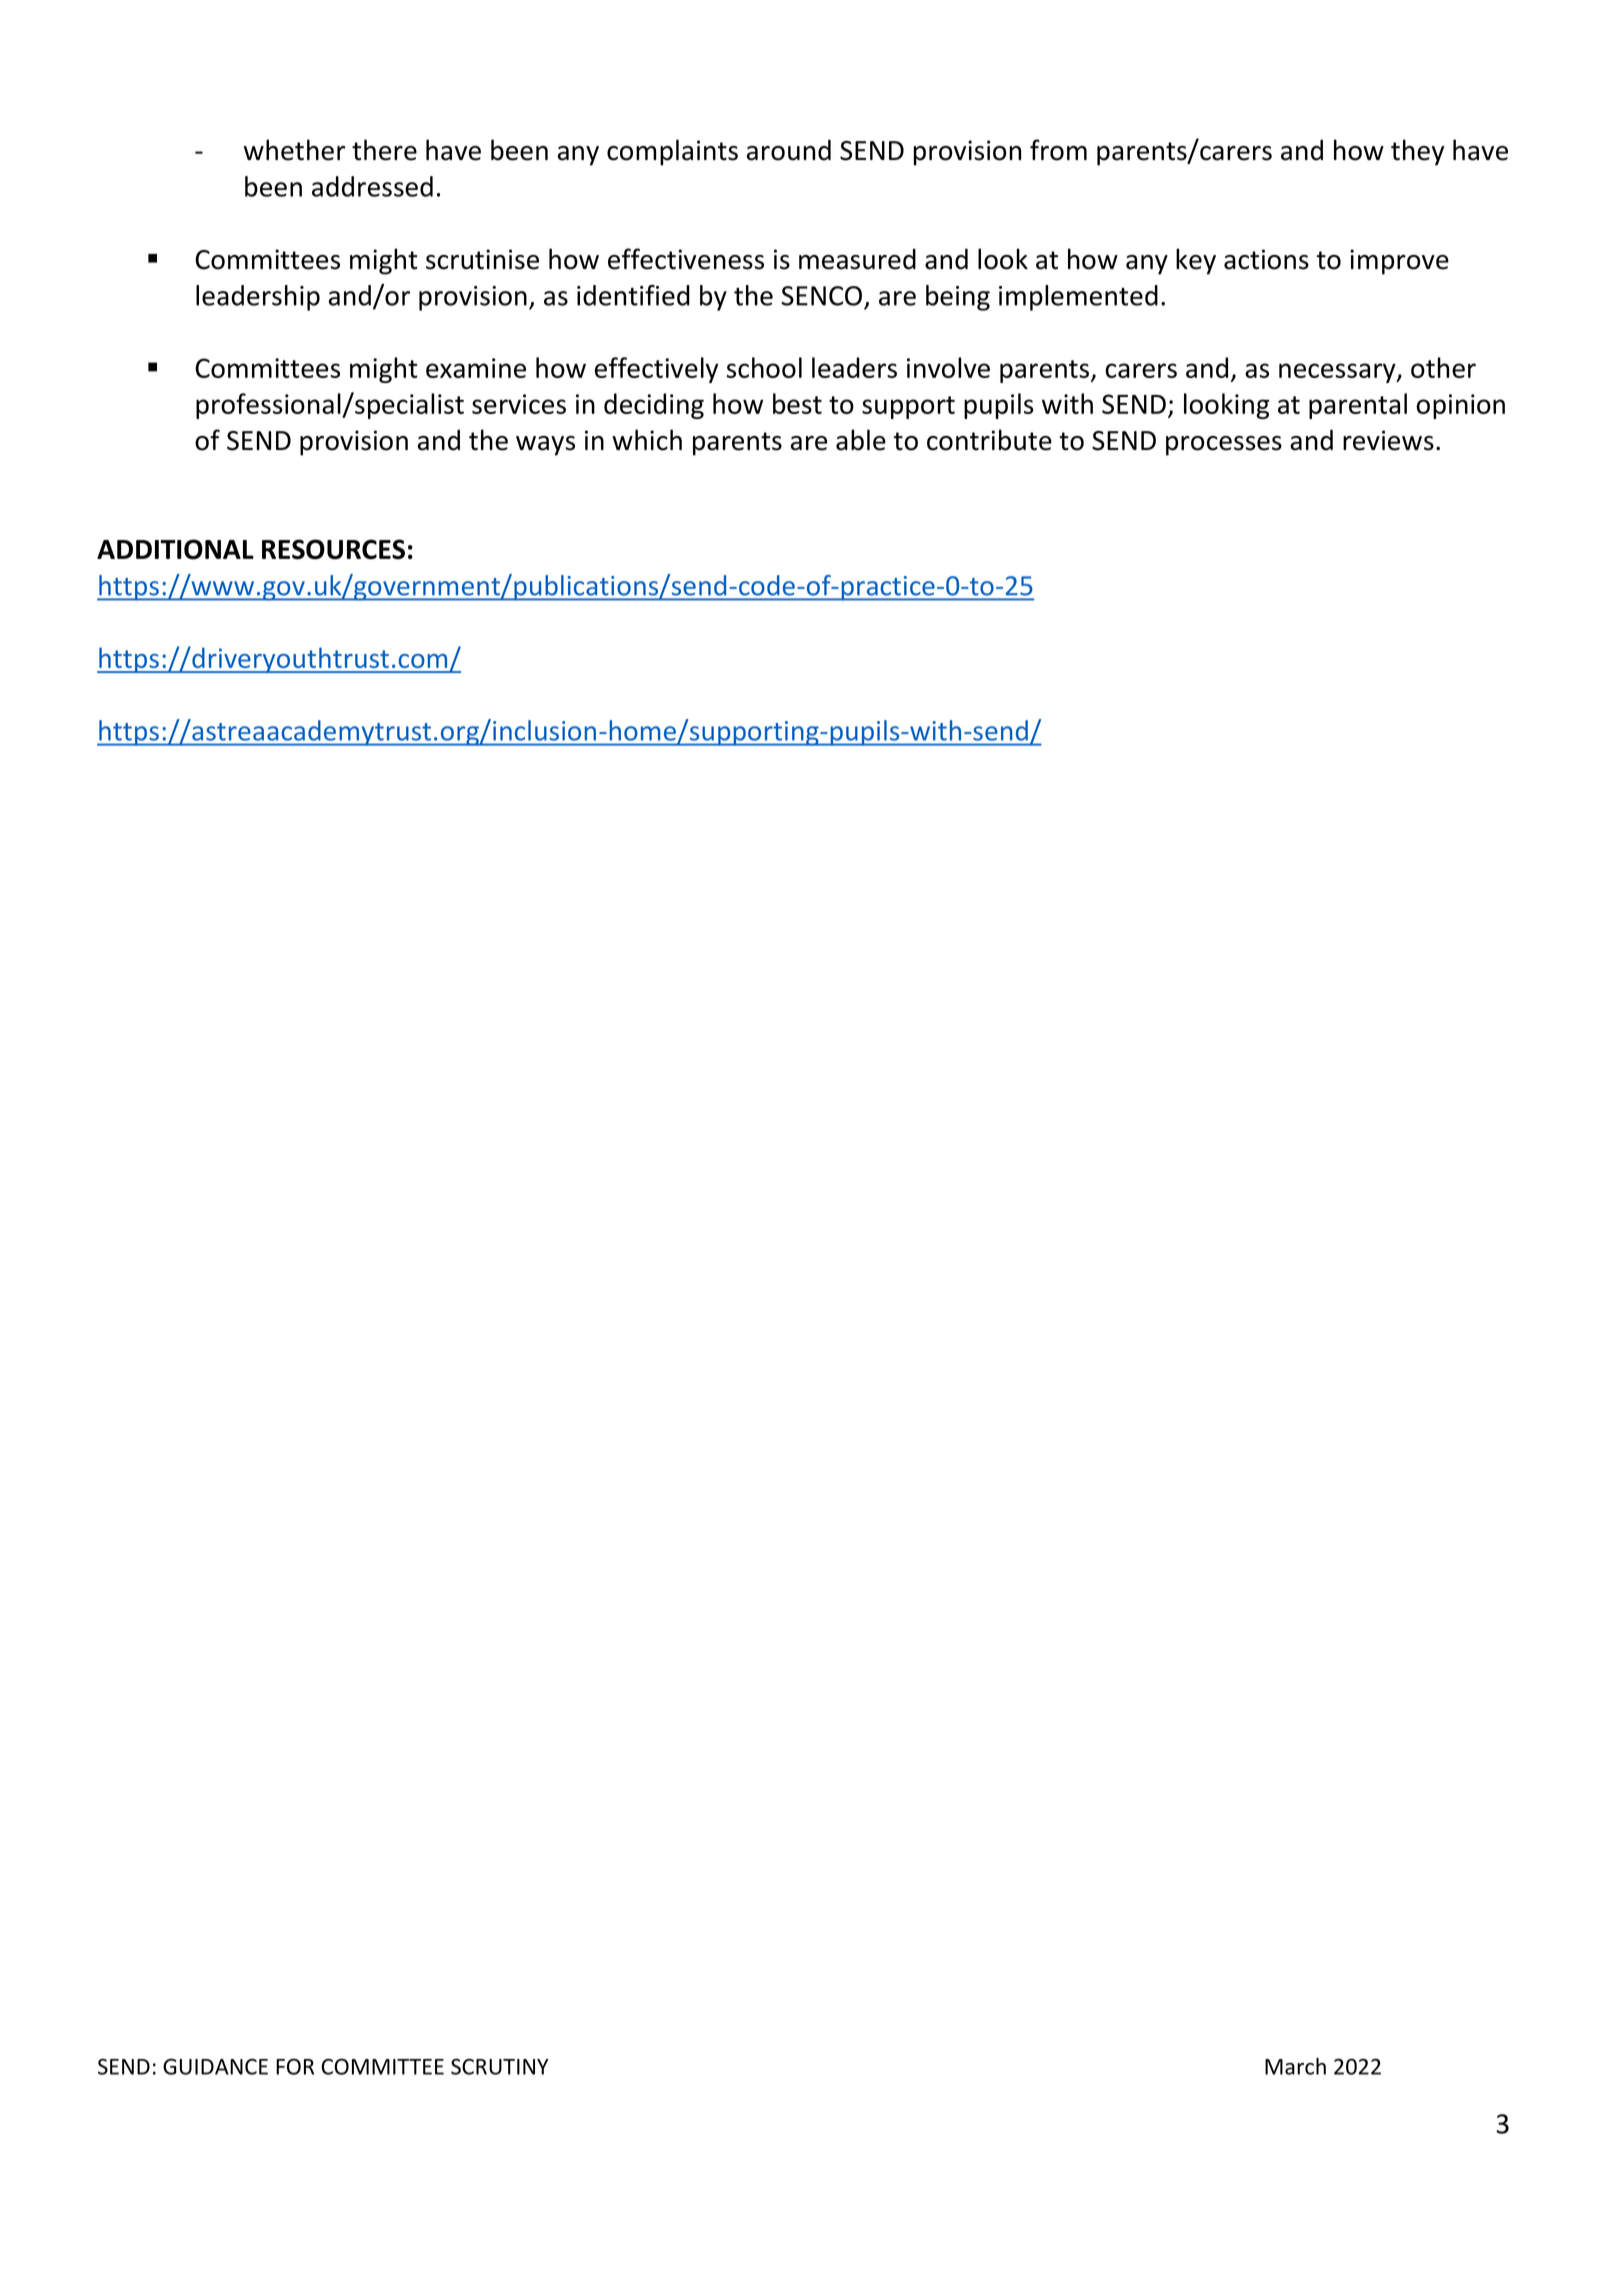 This image has width=1607, height=2273. What do you see at coordinates (989, 440) in the image?
I see `contribute` at bounding box center [989, 440].
